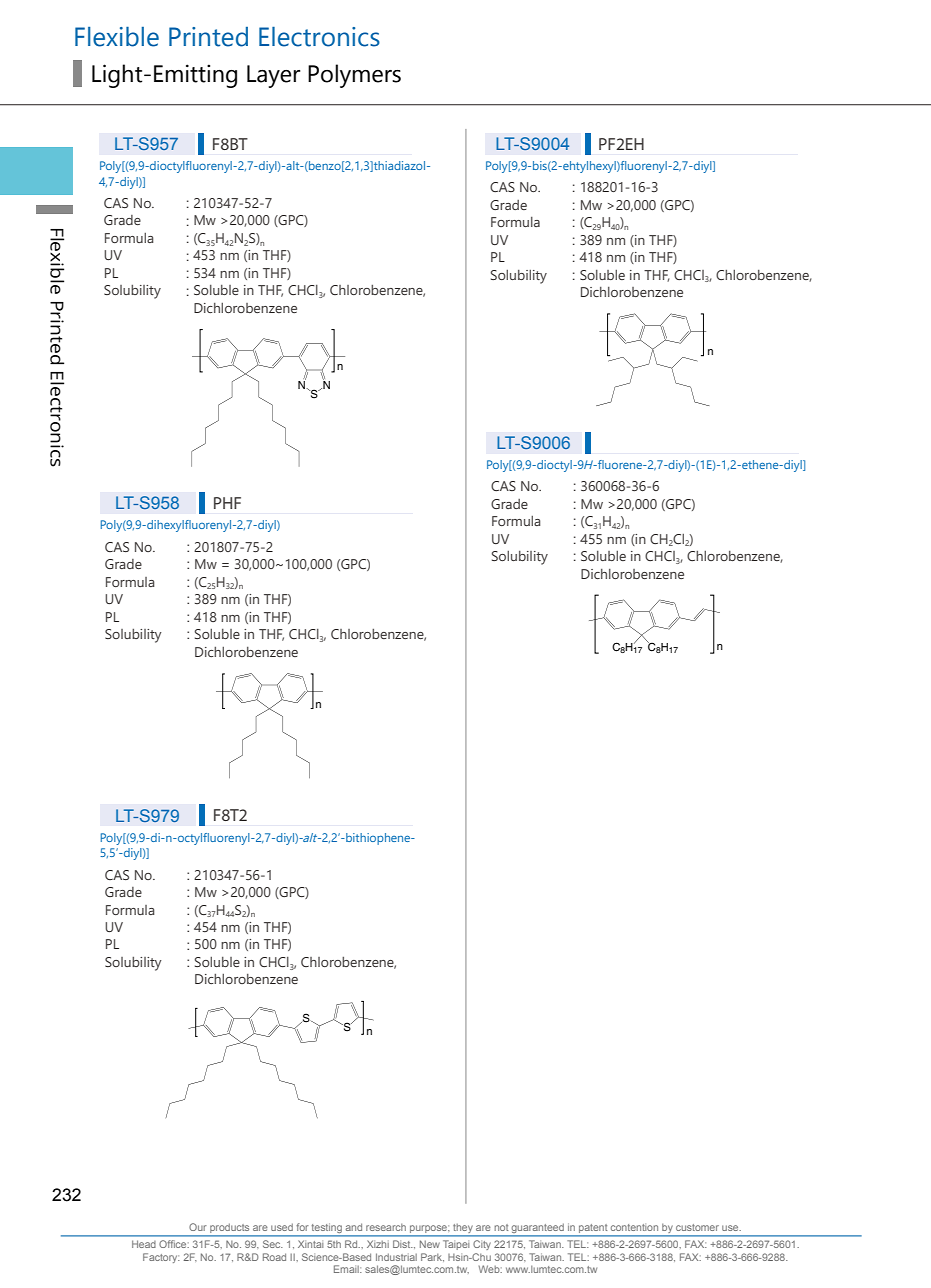 This screenshot has width=931, height=1288. I want to click on contention, so click(634, 1227).
